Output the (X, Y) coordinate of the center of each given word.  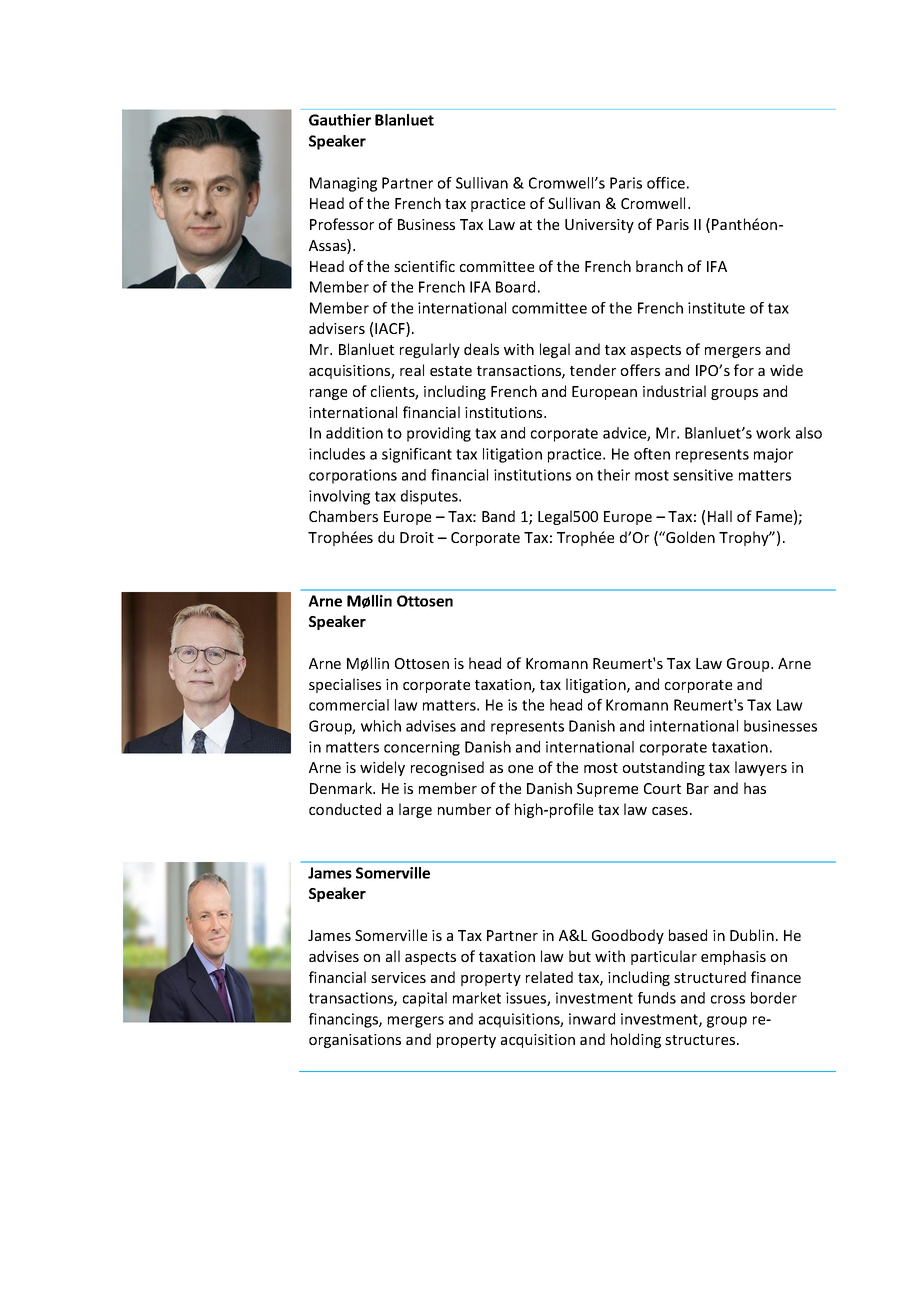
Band (498, 516)
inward (592, 1019)
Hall (720, 516)
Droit (417, 537)
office (666, 183)
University (599, 226)
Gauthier (340, 120)
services (398, 977)
